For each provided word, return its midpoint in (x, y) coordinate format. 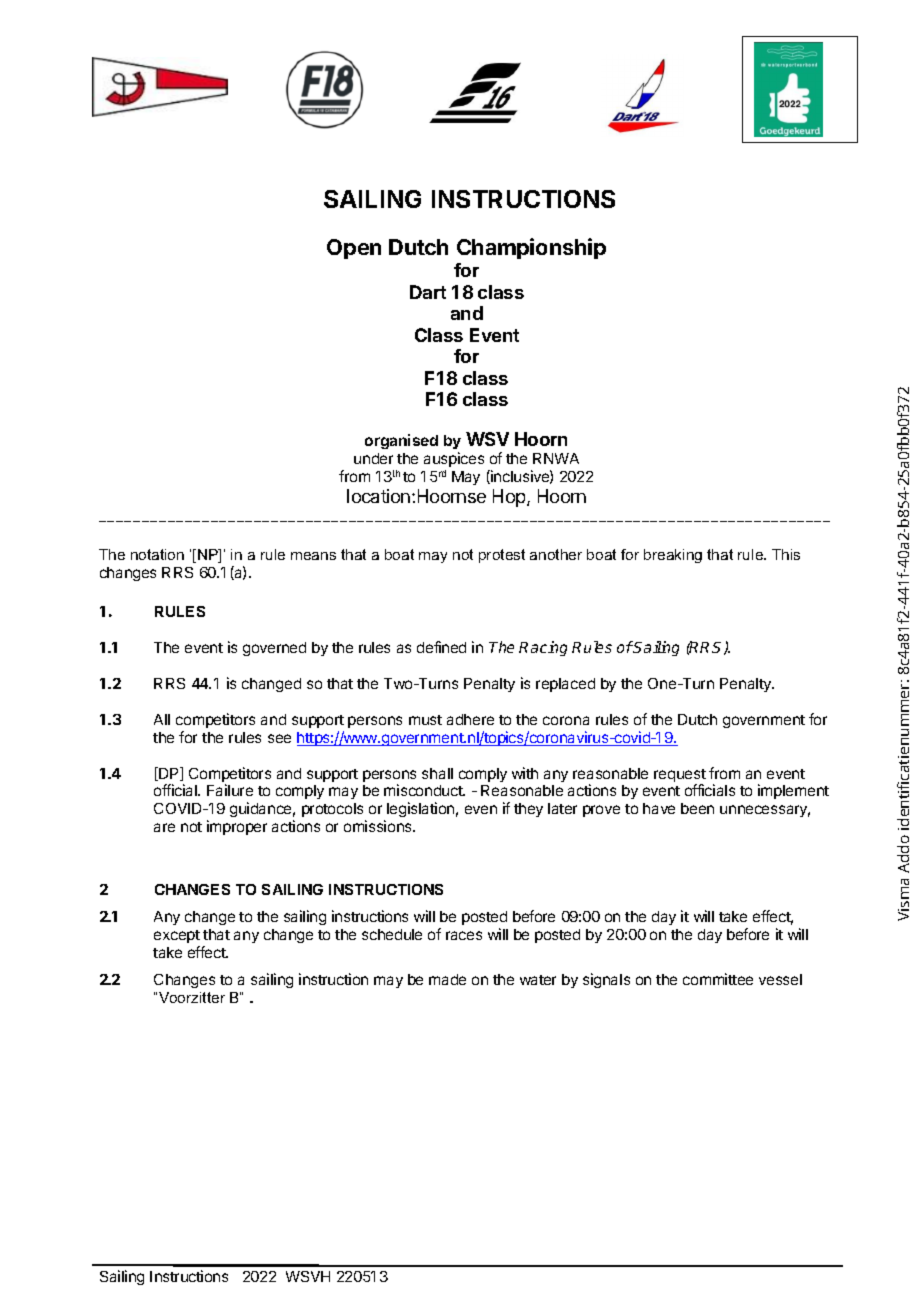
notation (157, 554)
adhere (470, 719)
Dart (428, 292)
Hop (510, 498)
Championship (531, 248)
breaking (673, 556)
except (177, 936)
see (279, 738)
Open (354, 249)
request (680, 777)
